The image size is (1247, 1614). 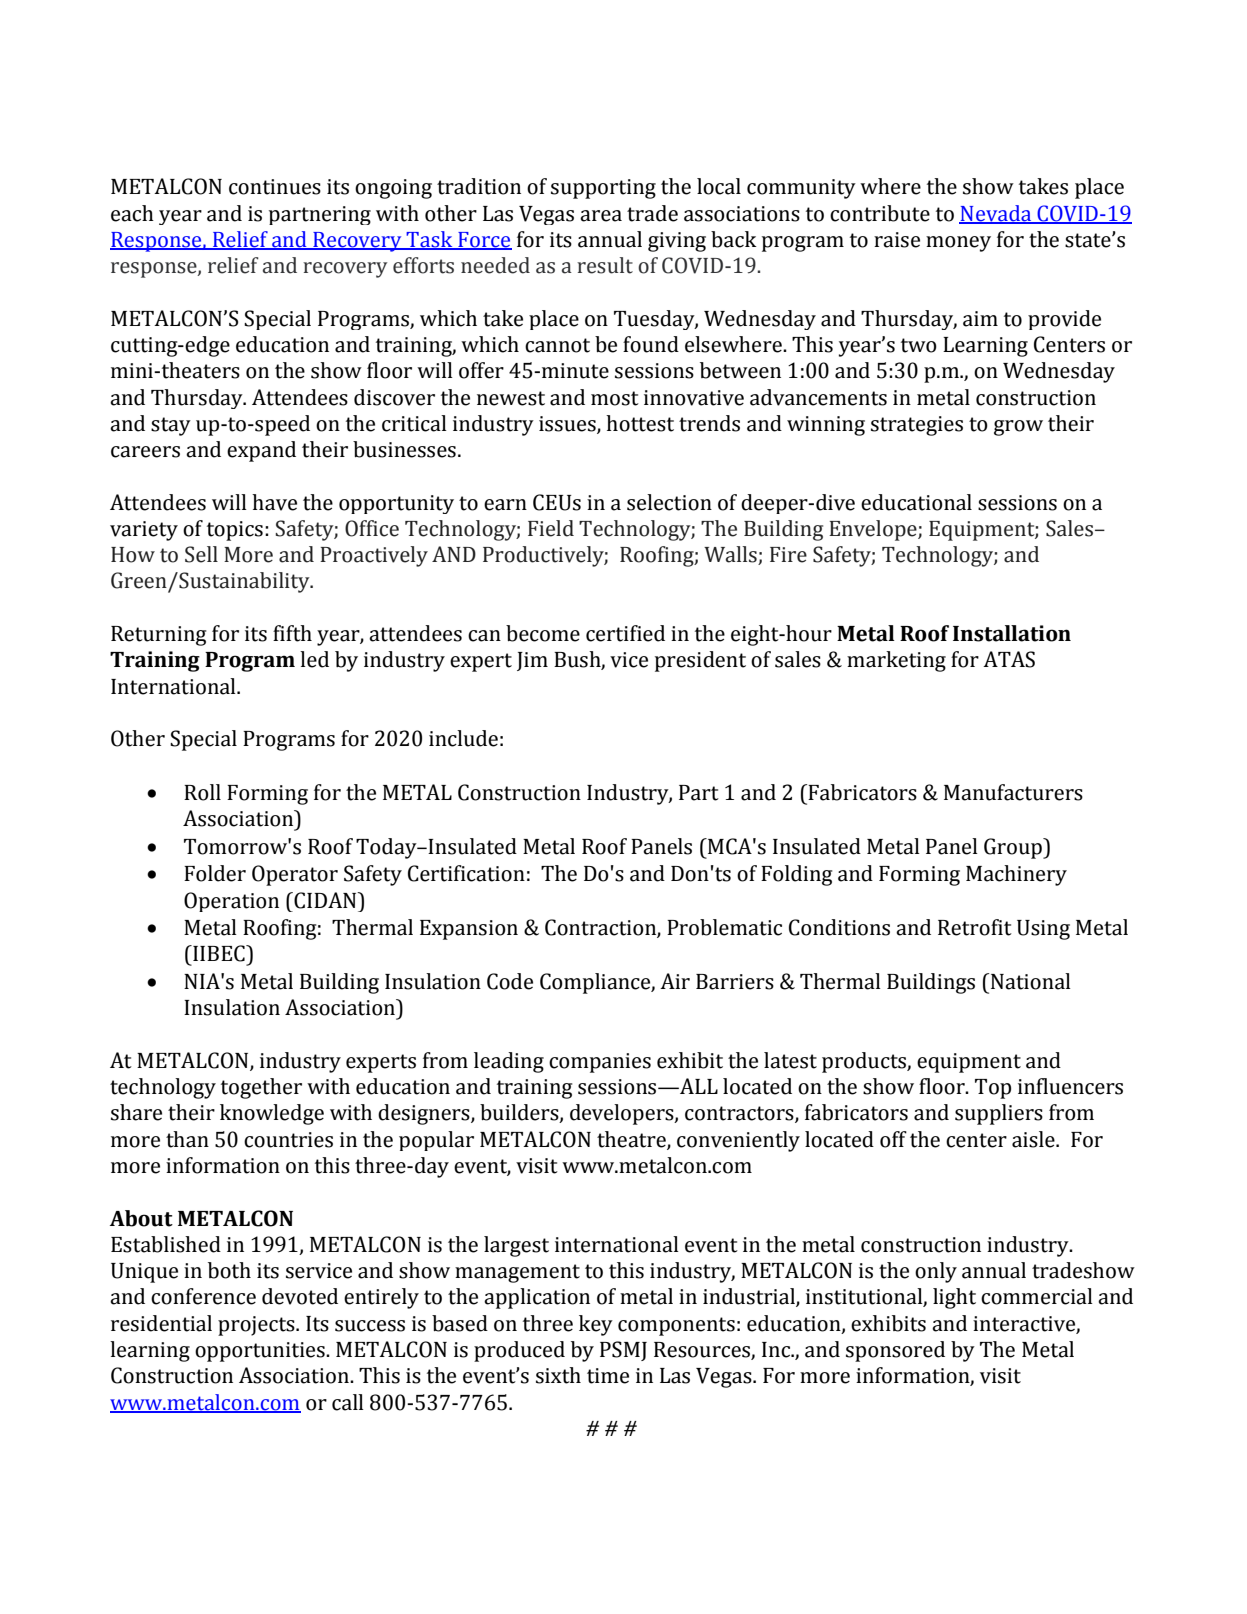 I want to click on continues, so click(x=275, y=187).
